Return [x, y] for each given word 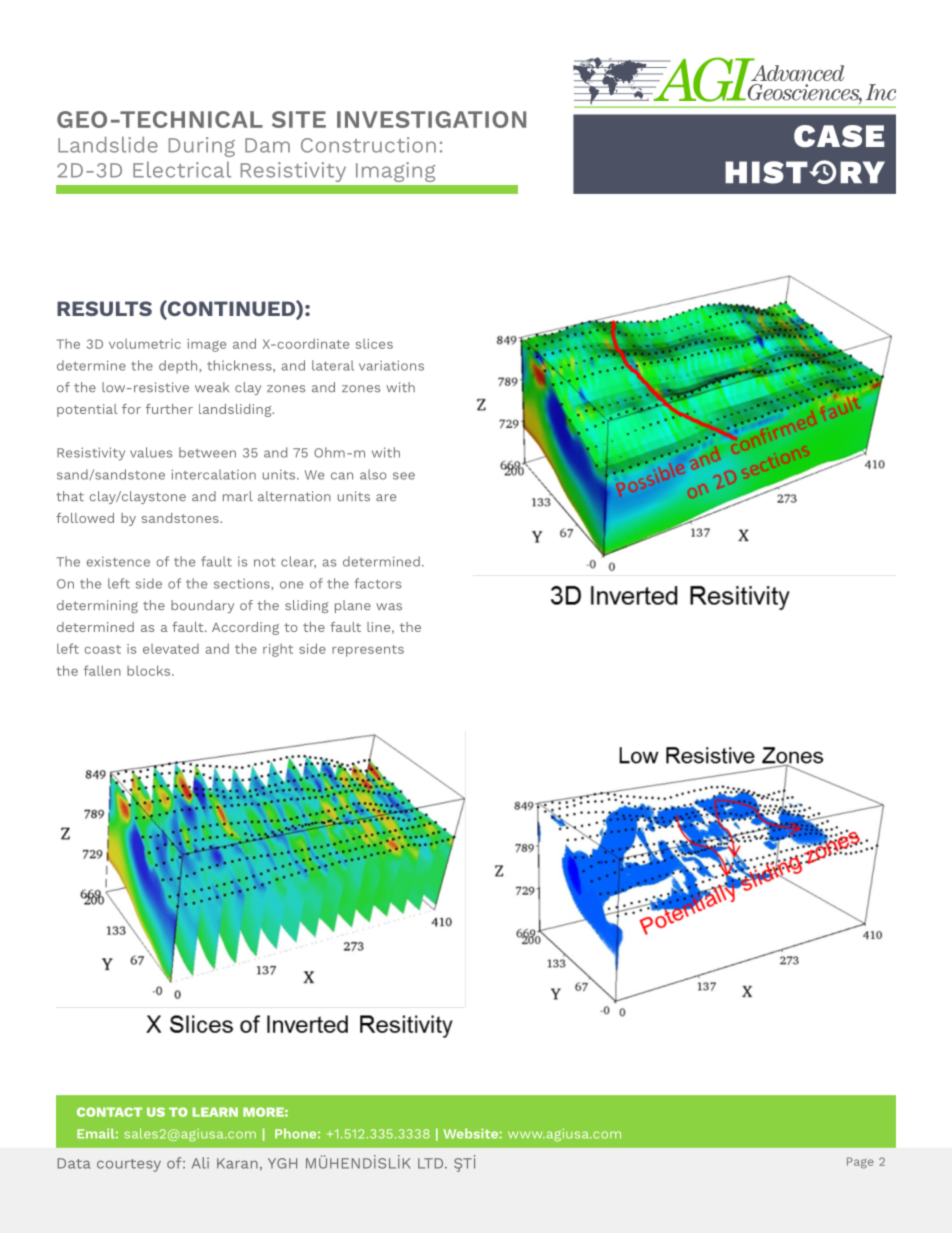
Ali [200, 1163]
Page [860, 1163]
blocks [150, 670]
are [386, 497]
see [404, 476]
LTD [432, 1163]
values [151, 452]
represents [368, 651]
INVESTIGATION [431, 119]
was [389, 607]
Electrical [182, 170]
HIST [767, 172]
